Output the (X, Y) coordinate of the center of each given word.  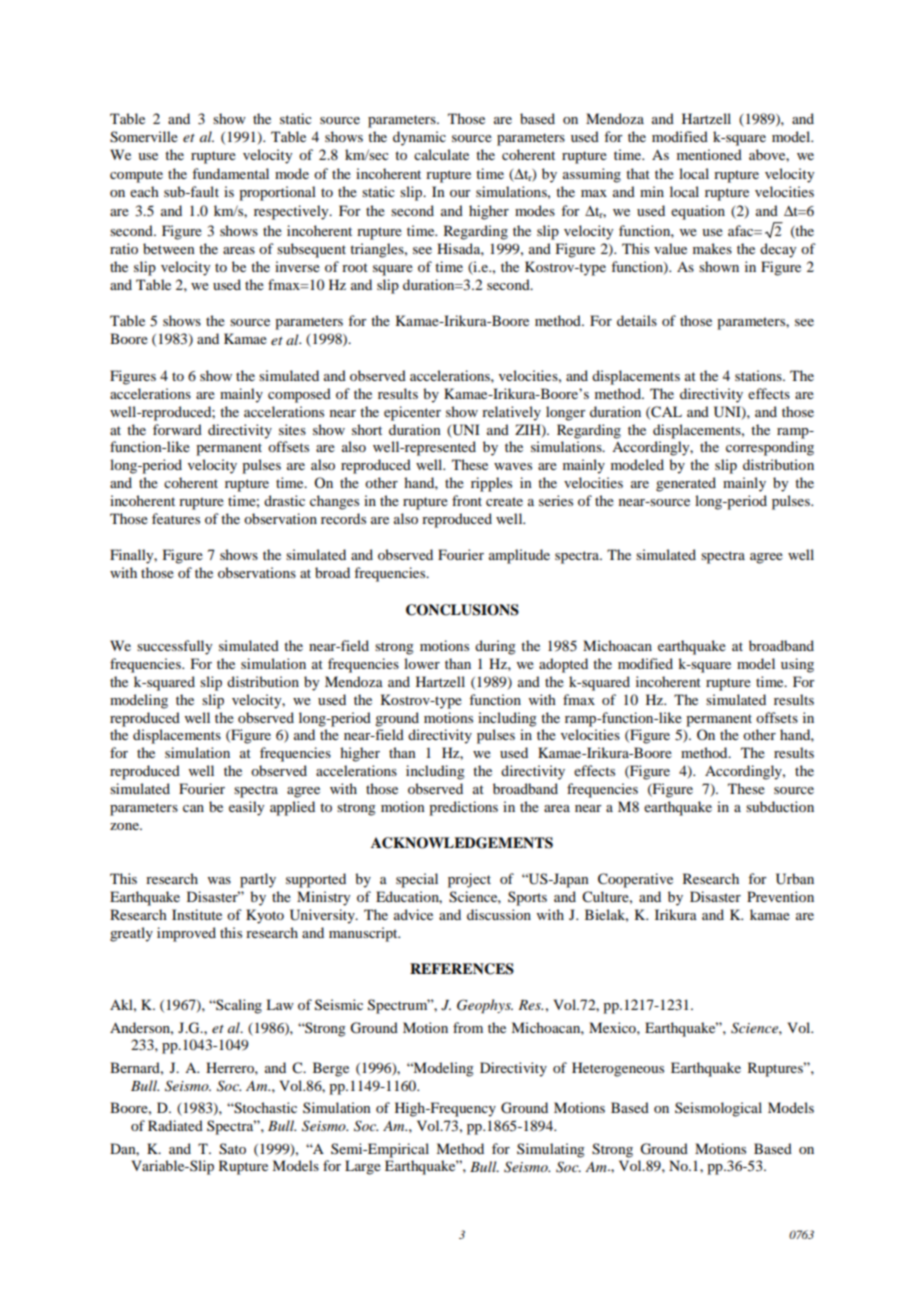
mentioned (709, 154)
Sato (232, 1149)
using (797, 665)
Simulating (551, 1150)
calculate (441, 154)
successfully (174, 647)
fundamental (230, 173)
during (495, 647)
